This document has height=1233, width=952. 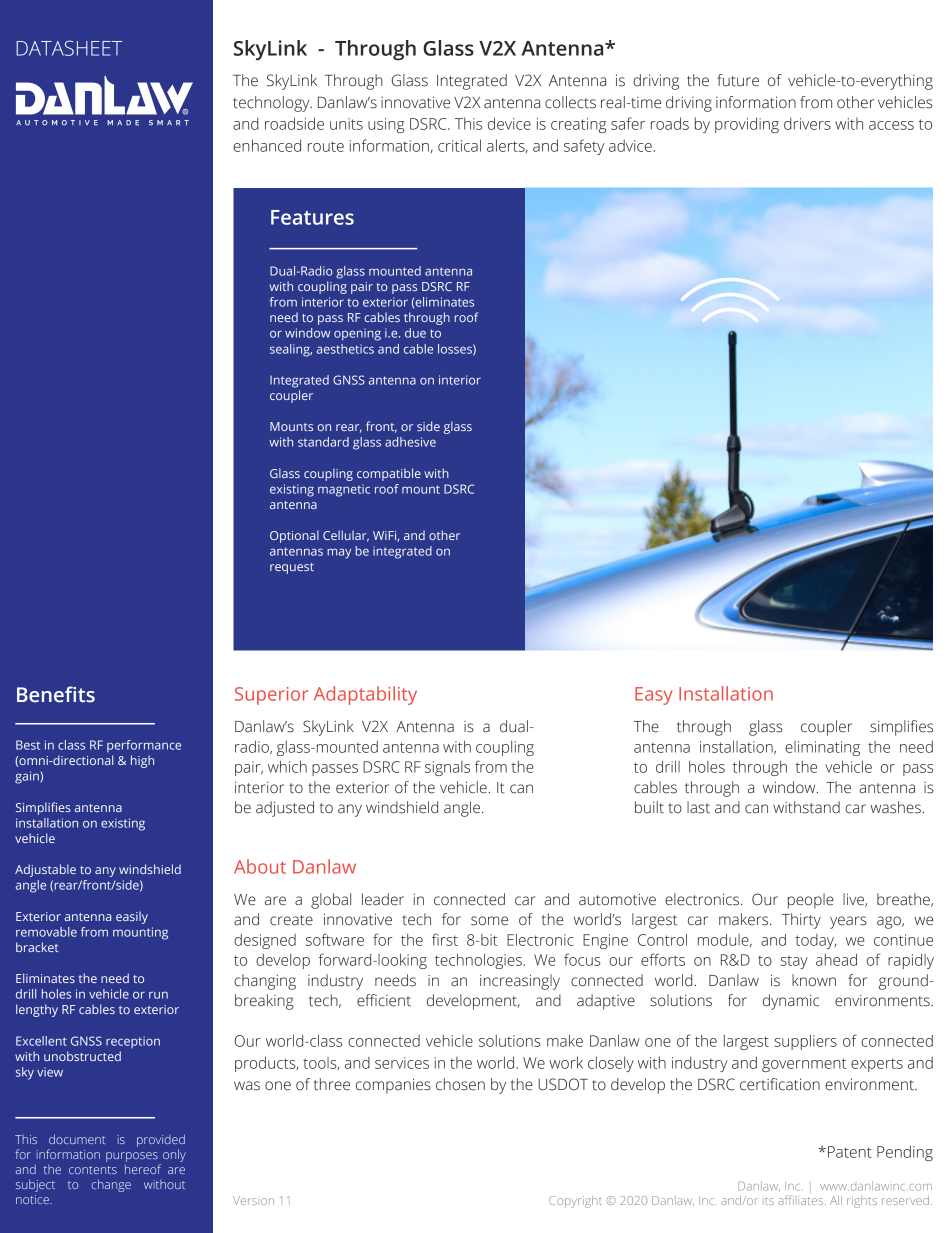 What do you see at coordinates (69, 48) in the document?
I see `DATASHEET` at bounding box center [69, 48].
